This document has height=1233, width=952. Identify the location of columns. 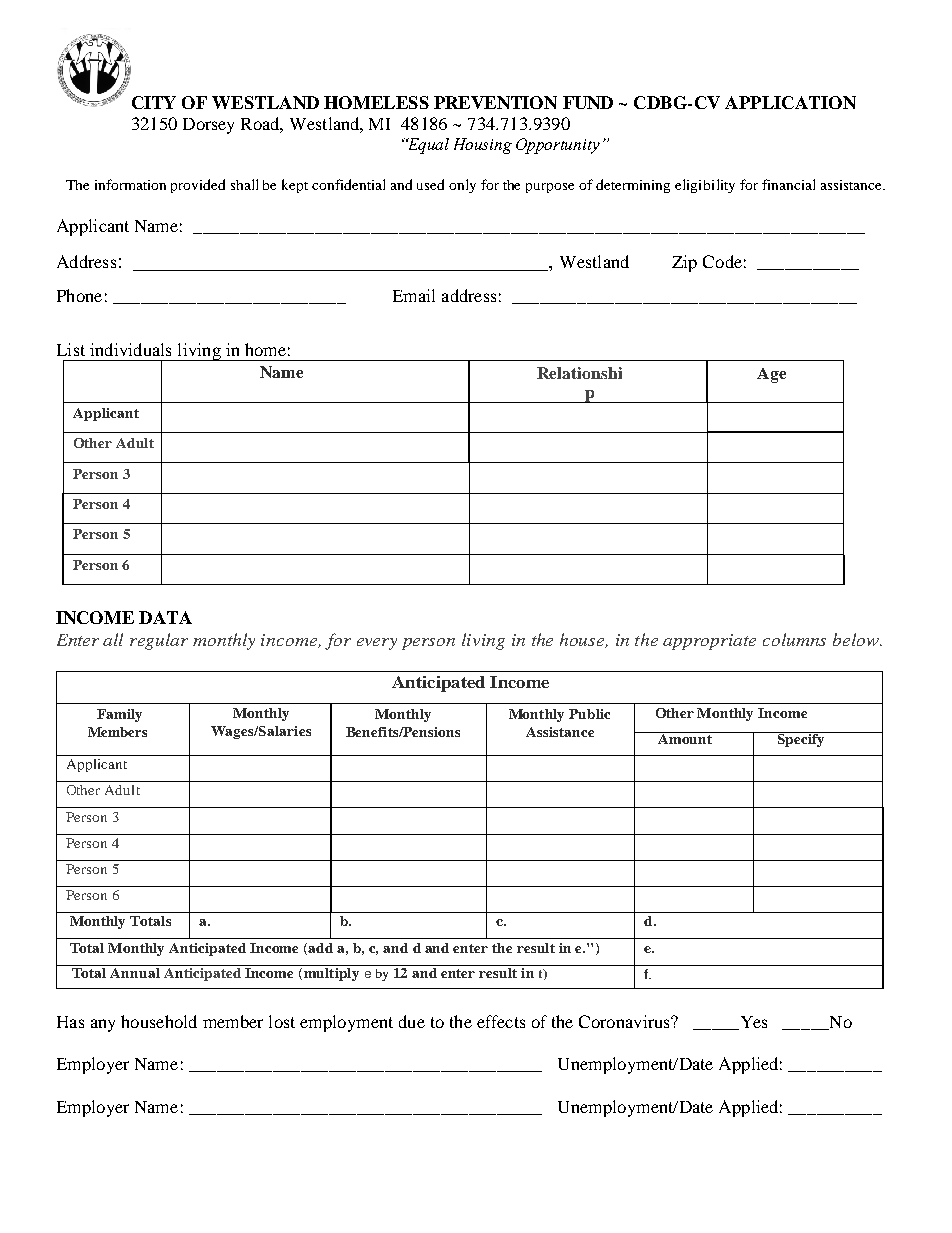
(794, 639).
